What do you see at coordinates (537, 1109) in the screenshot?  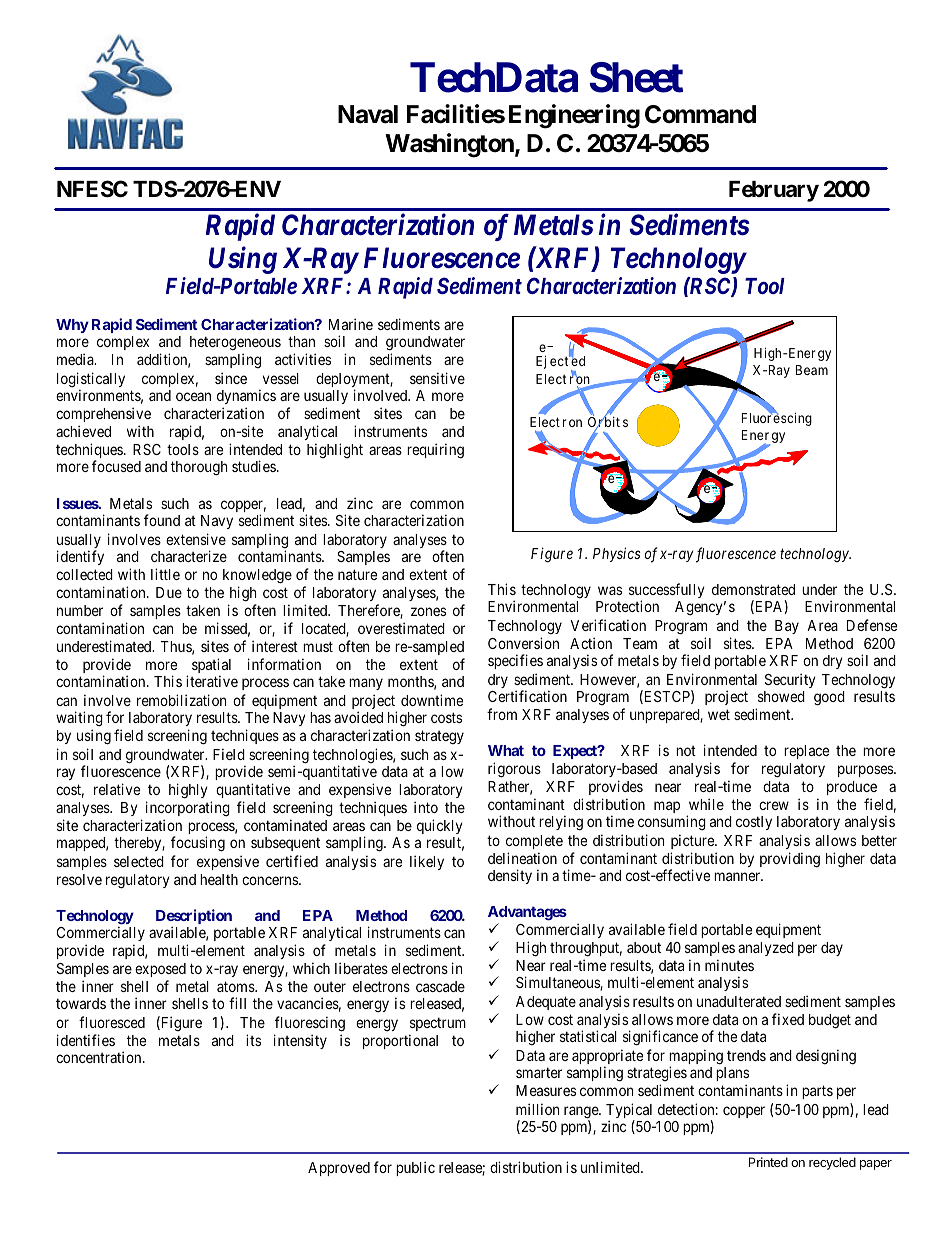 I see `million` at bounding box center [537, 1109].
